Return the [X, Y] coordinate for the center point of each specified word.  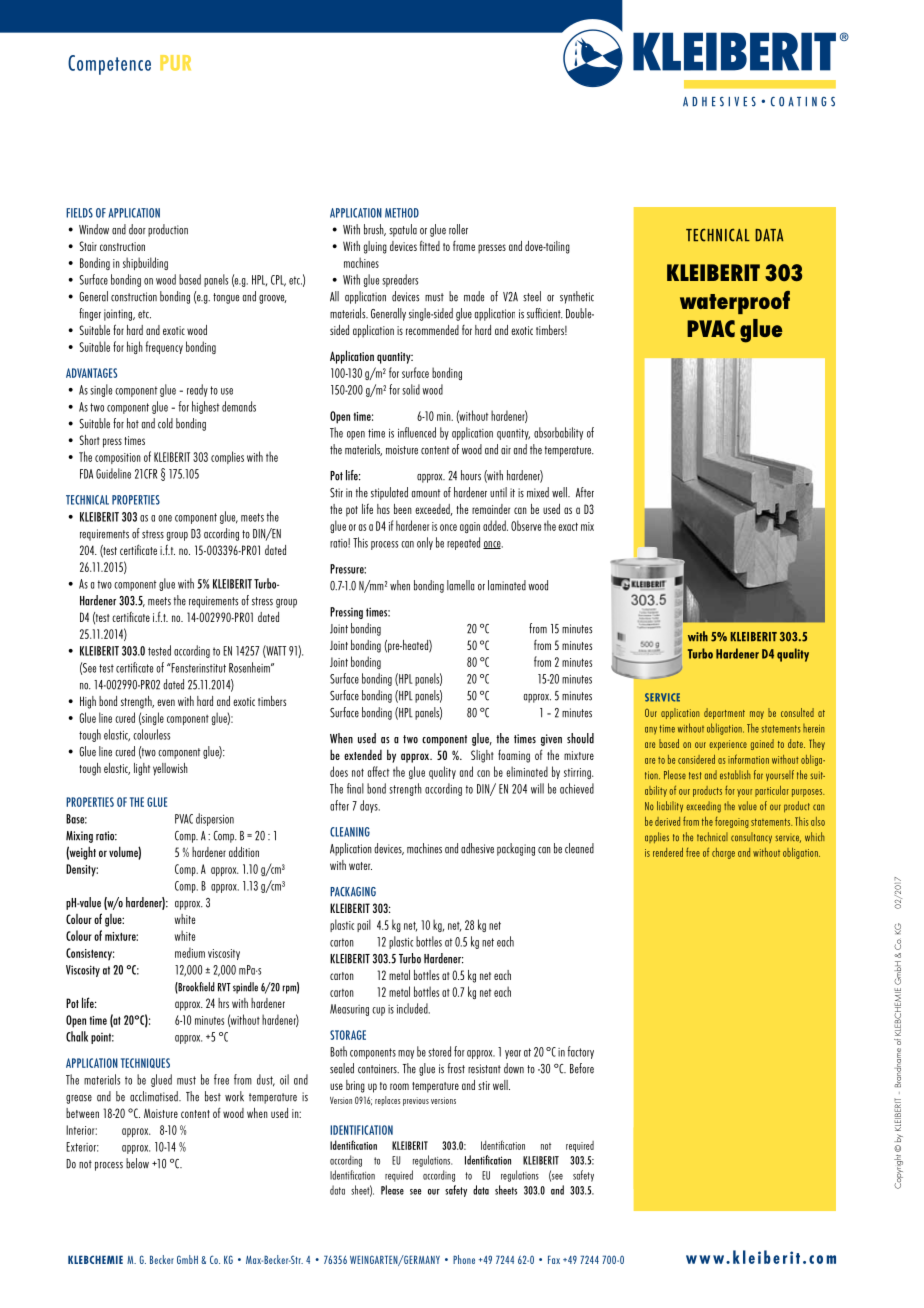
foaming [514, 756]
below [137, 1163]
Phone [464, 1259]
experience [728, 745]
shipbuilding [145, 263]
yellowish [170, 769]
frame [464, 246]
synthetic [577, 297]
